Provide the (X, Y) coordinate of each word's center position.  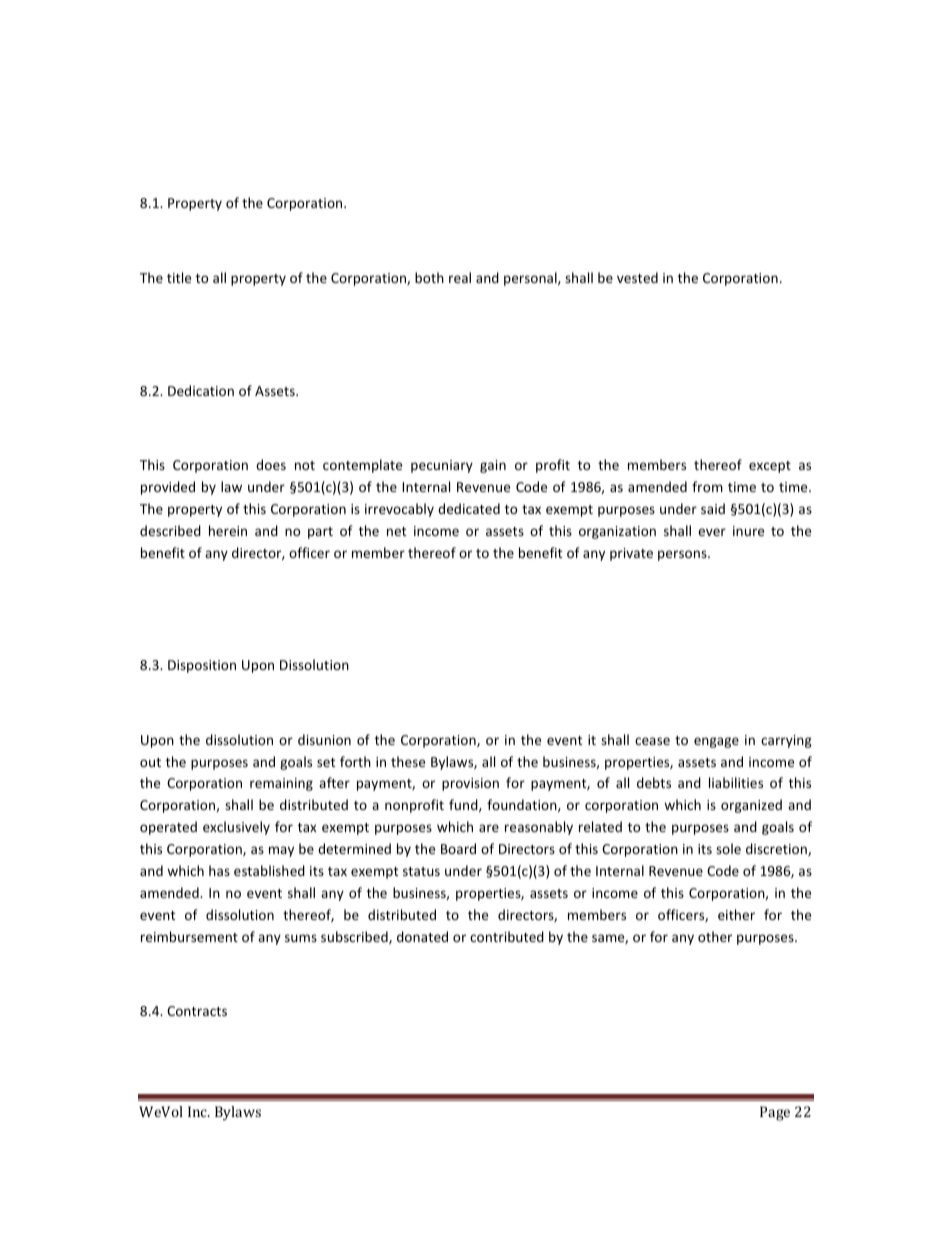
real (460, 277)
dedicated (469, 508)
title (179, 277)
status (421, 871)
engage (716, 742)
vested (637, 277)
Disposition (202, 666)
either (736, 914)
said (713, 508)
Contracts (197, 1011)
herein (228, 530)
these (408, 761)
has (219, 870)
